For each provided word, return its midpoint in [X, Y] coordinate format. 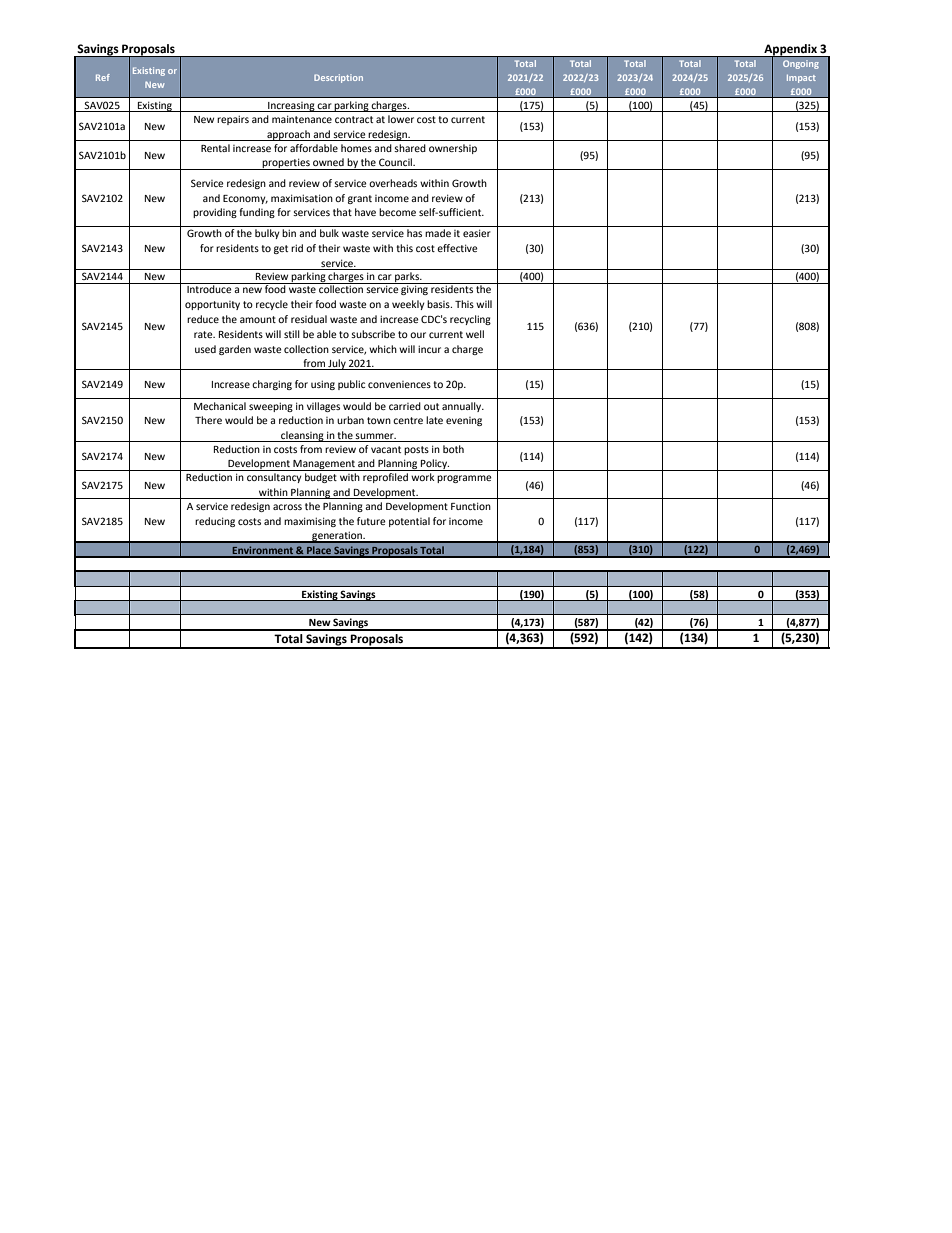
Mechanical [220, 406]
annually [463, 407]
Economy [245, 199]
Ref [103, 77]
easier [477, 233]
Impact [801, 79]
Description [338, 78]
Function [471, 506]
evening [464, 421]
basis [439, 304]
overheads [393, 183]
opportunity [212, 305]
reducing [215, 522]
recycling [470, 320]
